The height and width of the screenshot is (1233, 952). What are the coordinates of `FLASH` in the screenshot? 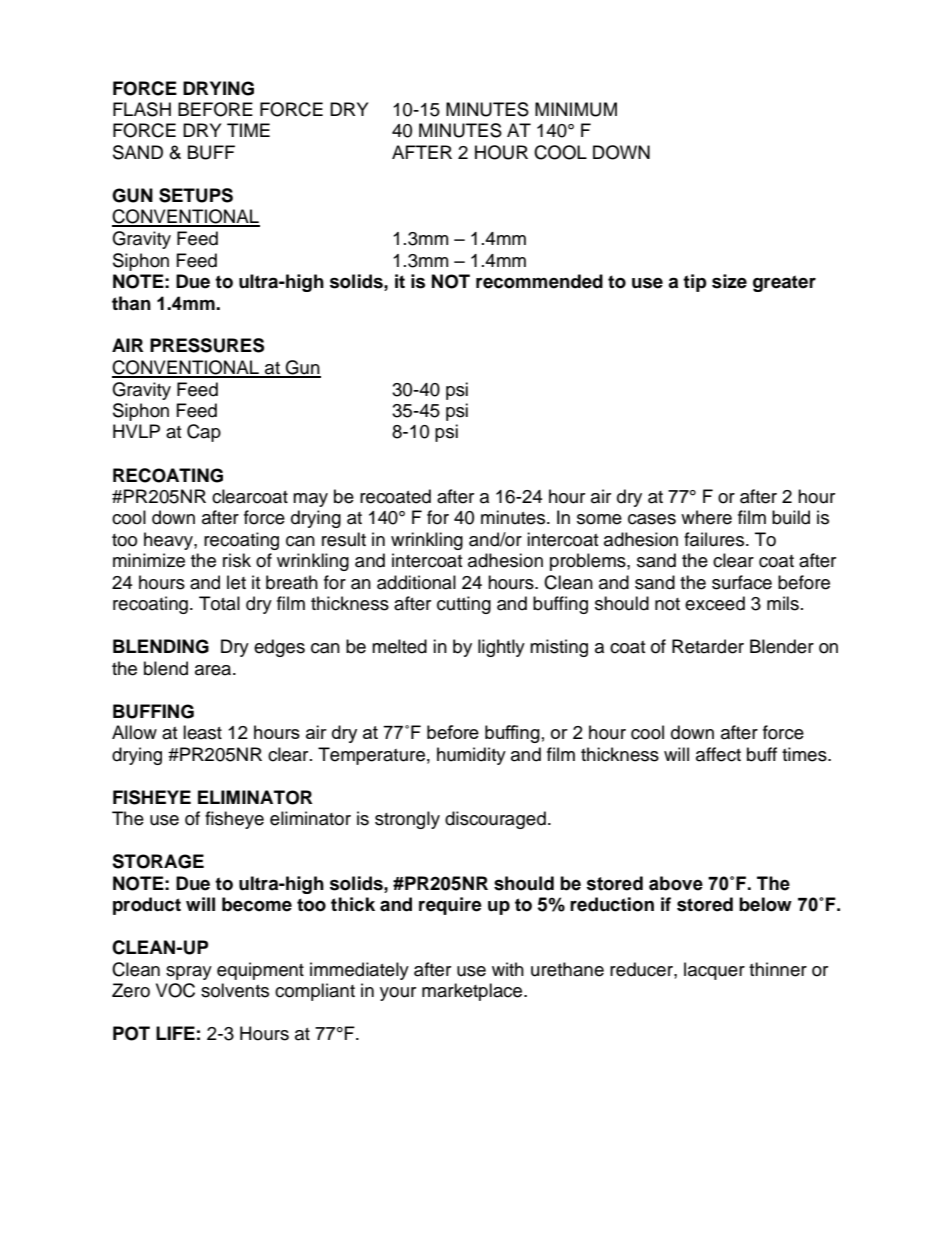 It's located at (142, 109).
